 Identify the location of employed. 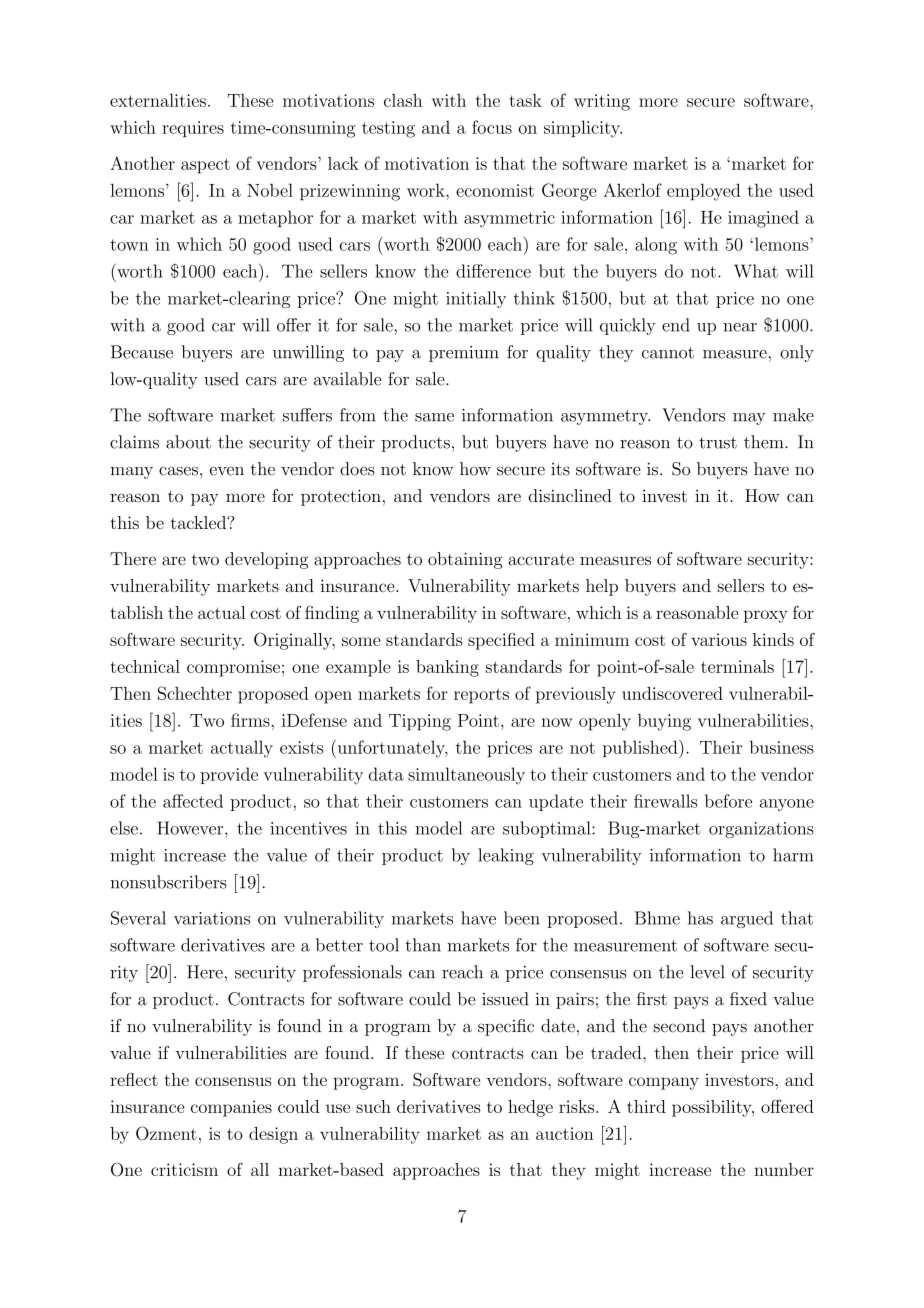
(704, 192).
